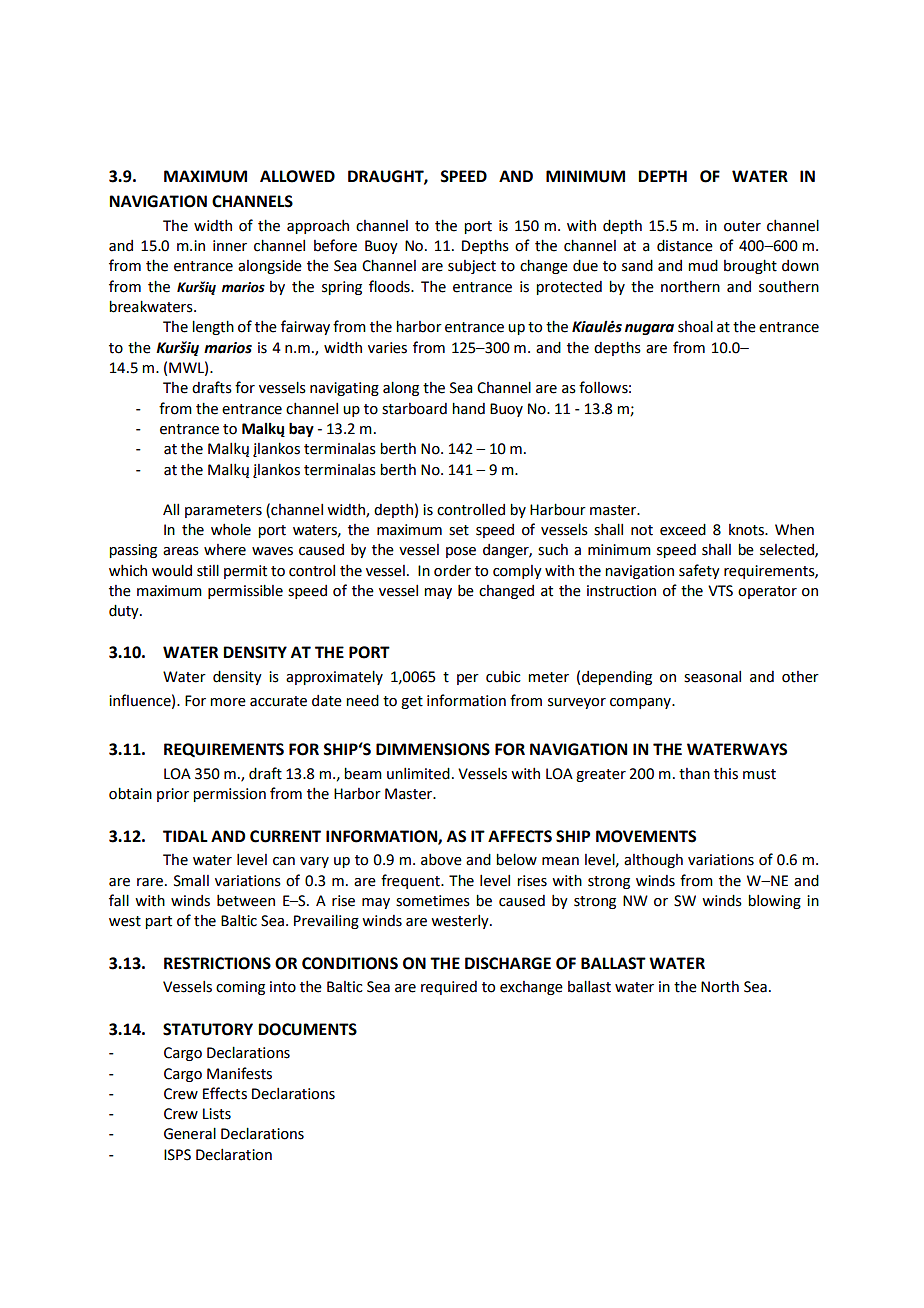 Image resolution: width=924 pixels, height=1308 pixels. Describe the element at coordinates (230, 246) in the screenshot. I see `inner` at that location.
